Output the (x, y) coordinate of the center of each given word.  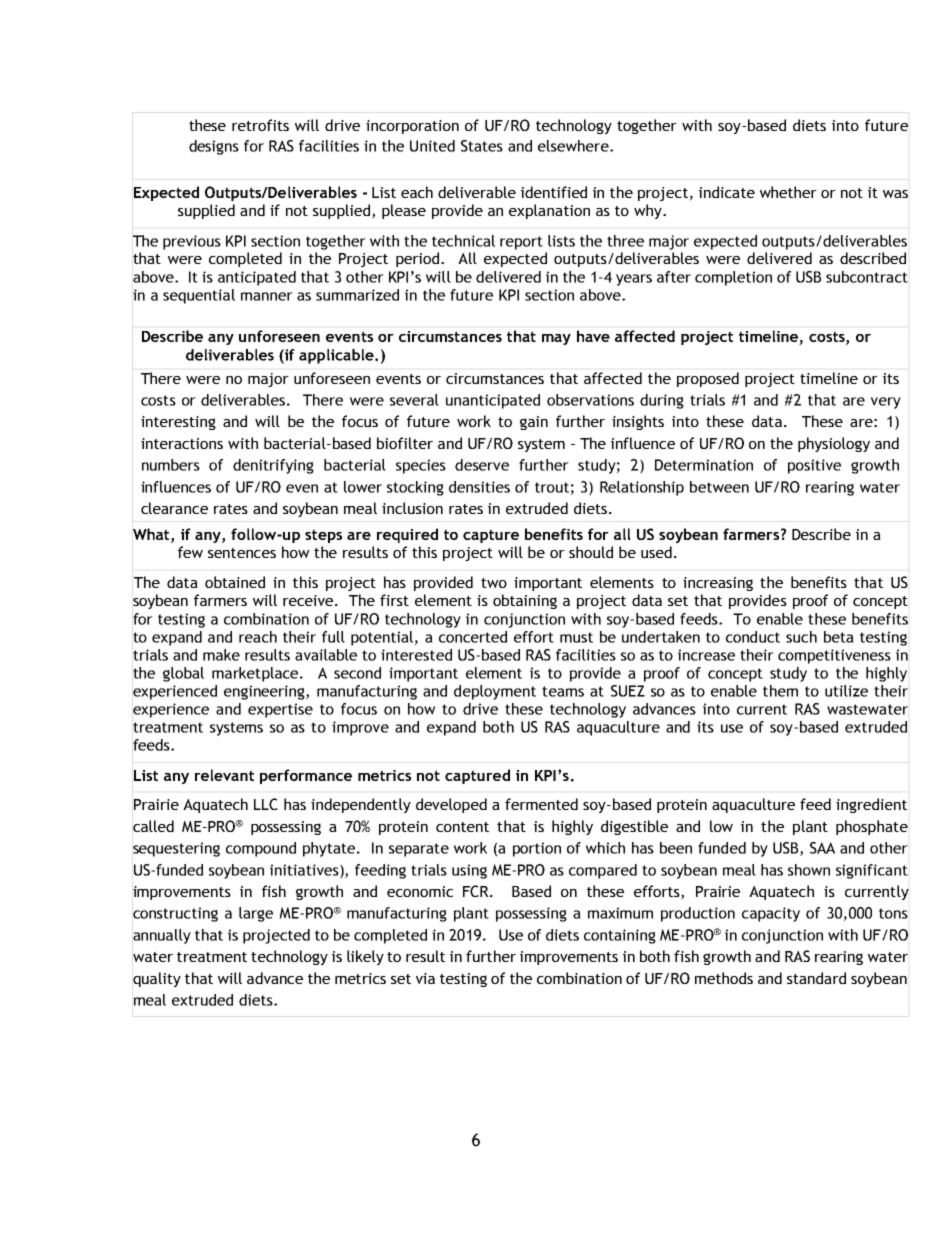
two (494, 583)
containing (620, 936)
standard (816, 978)
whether (788, 192)
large (256, 914)
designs (214, 147)
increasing (718, 584)
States (482, 146)
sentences (242, 553)
